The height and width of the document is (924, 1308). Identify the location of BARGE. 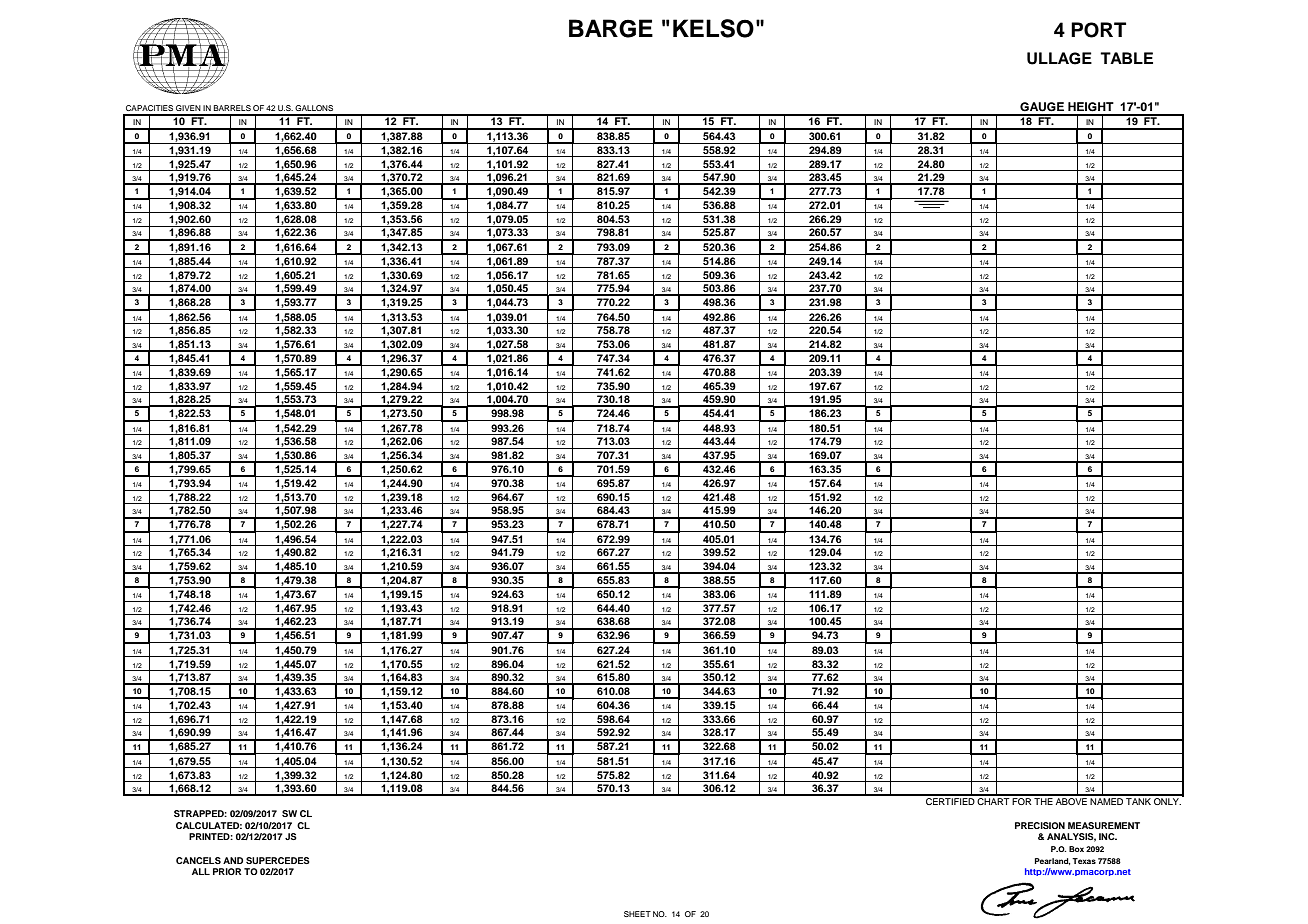
(611, 28).
